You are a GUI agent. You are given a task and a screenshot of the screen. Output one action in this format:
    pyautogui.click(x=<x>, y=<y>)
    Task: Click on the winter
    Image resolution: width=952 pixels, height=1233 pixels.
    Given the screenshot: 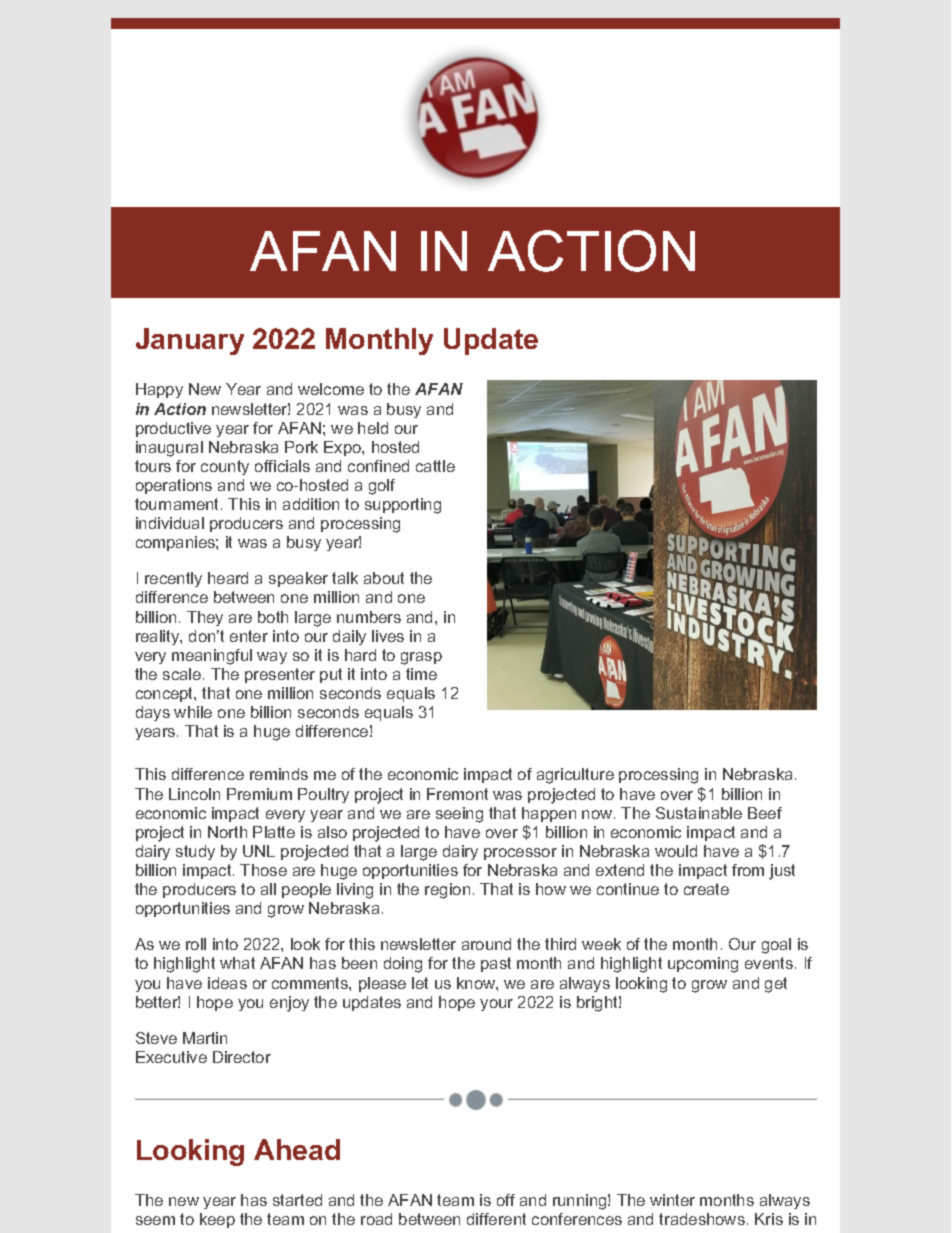 What is the action you would take?
    pyautogui.click(x=672, y=1200)
